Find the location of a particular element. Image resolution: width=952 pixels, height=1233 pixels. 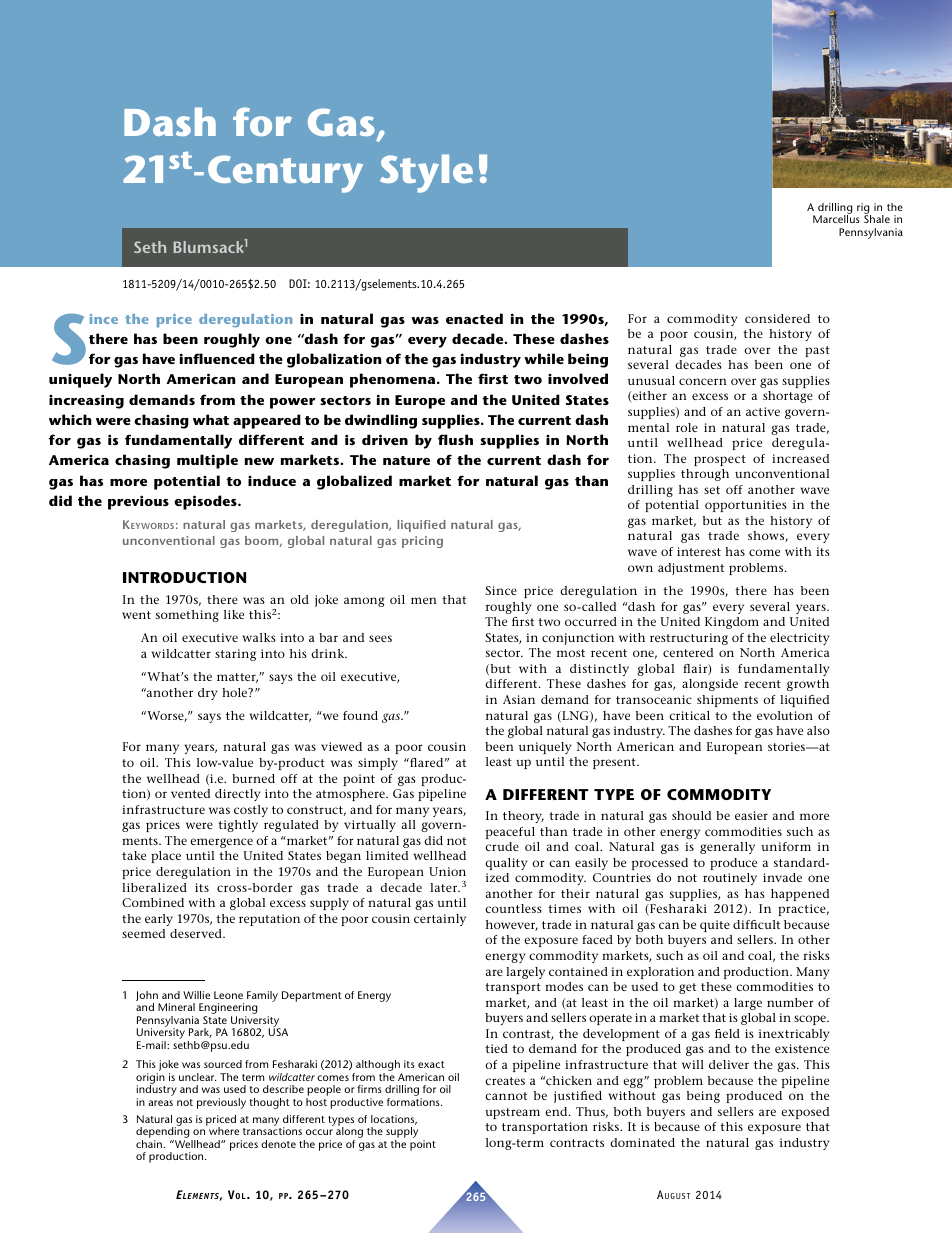

centered is located at coordinates (688, 652).
